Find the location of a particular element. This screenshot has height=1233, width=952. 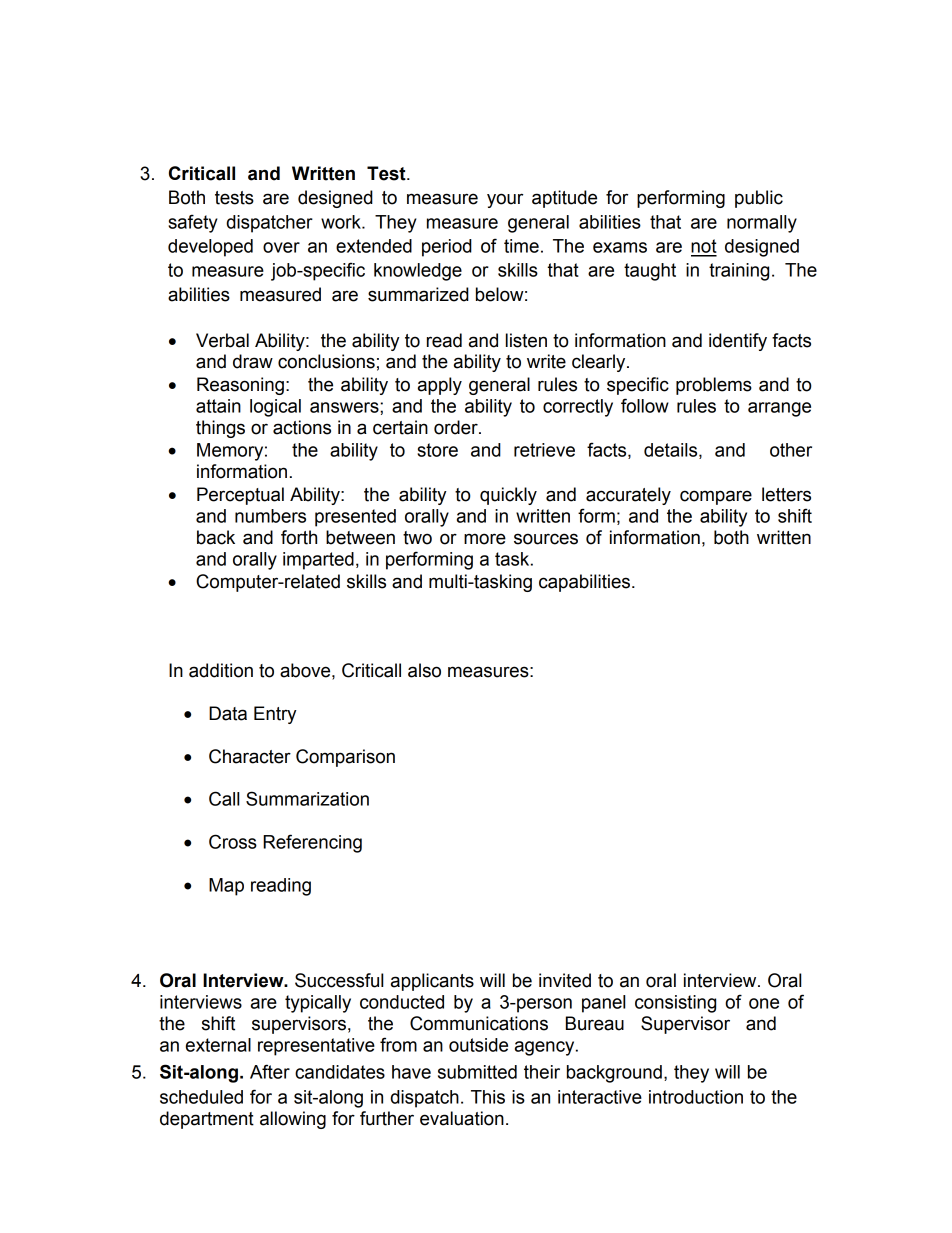

your is located at coordinates (505, 200).
